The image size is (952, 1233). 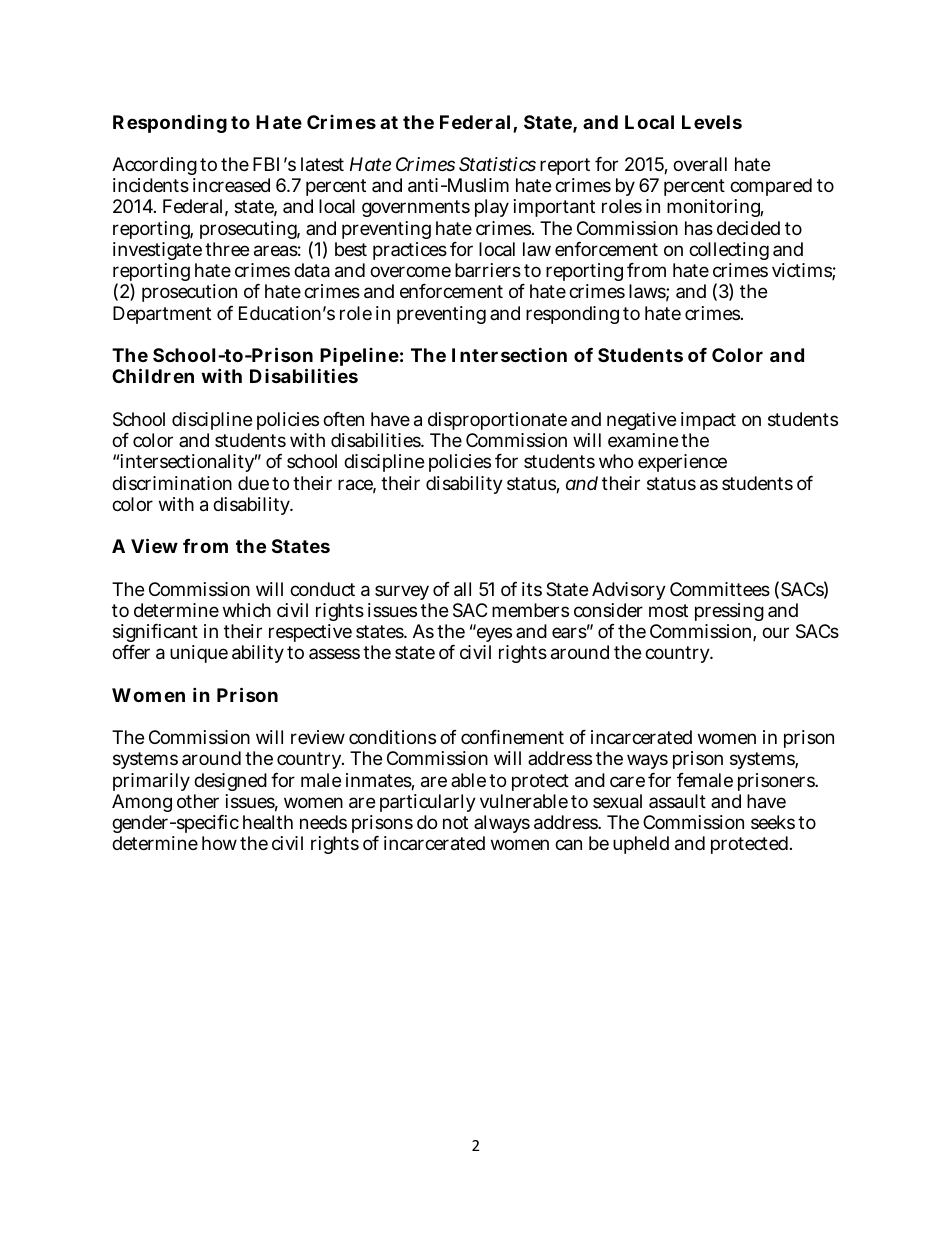 I want to click on Children, so click(x=153, y=375).
